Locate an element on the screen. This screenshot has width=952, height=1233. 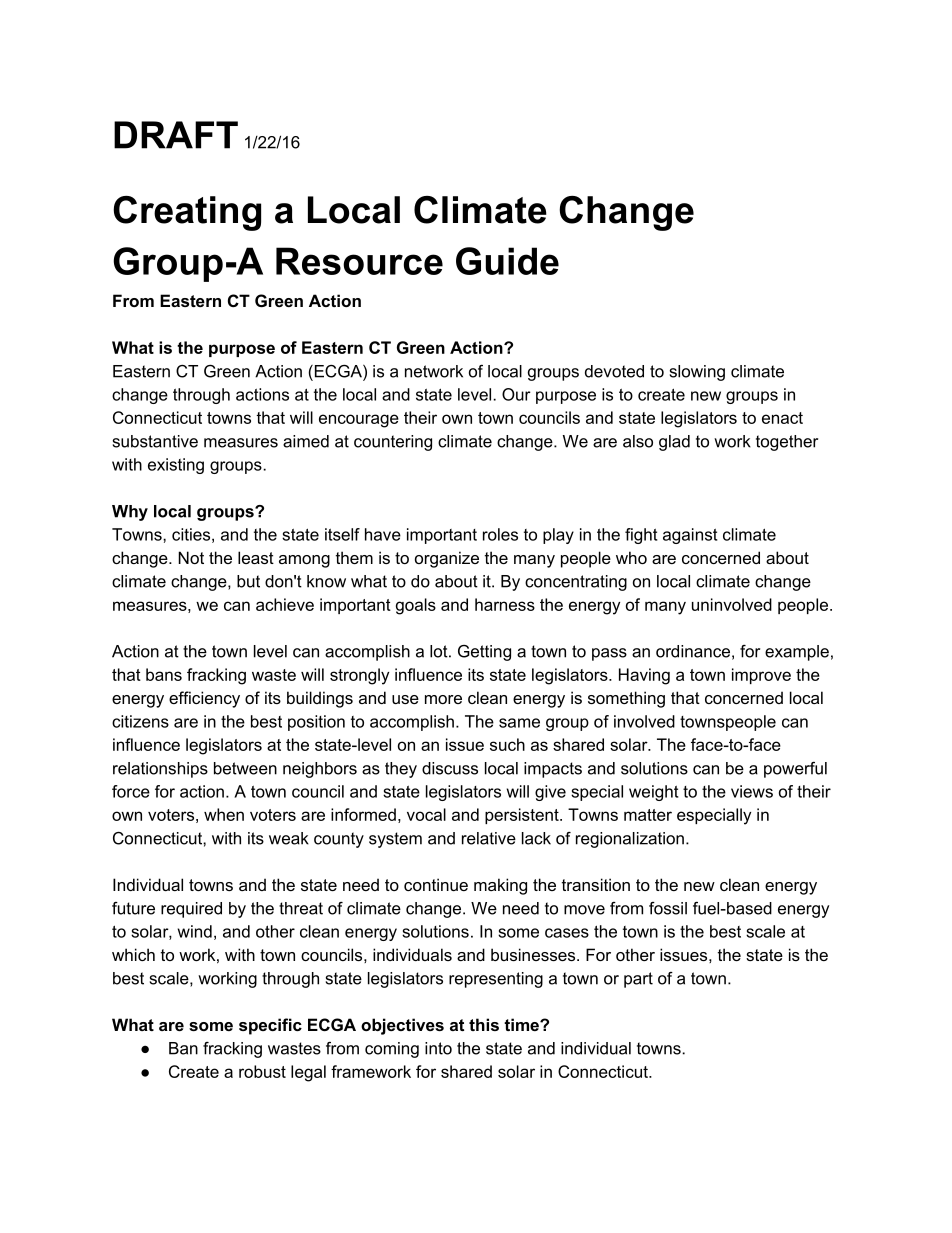
bans is located at coordinates (164, 674).
